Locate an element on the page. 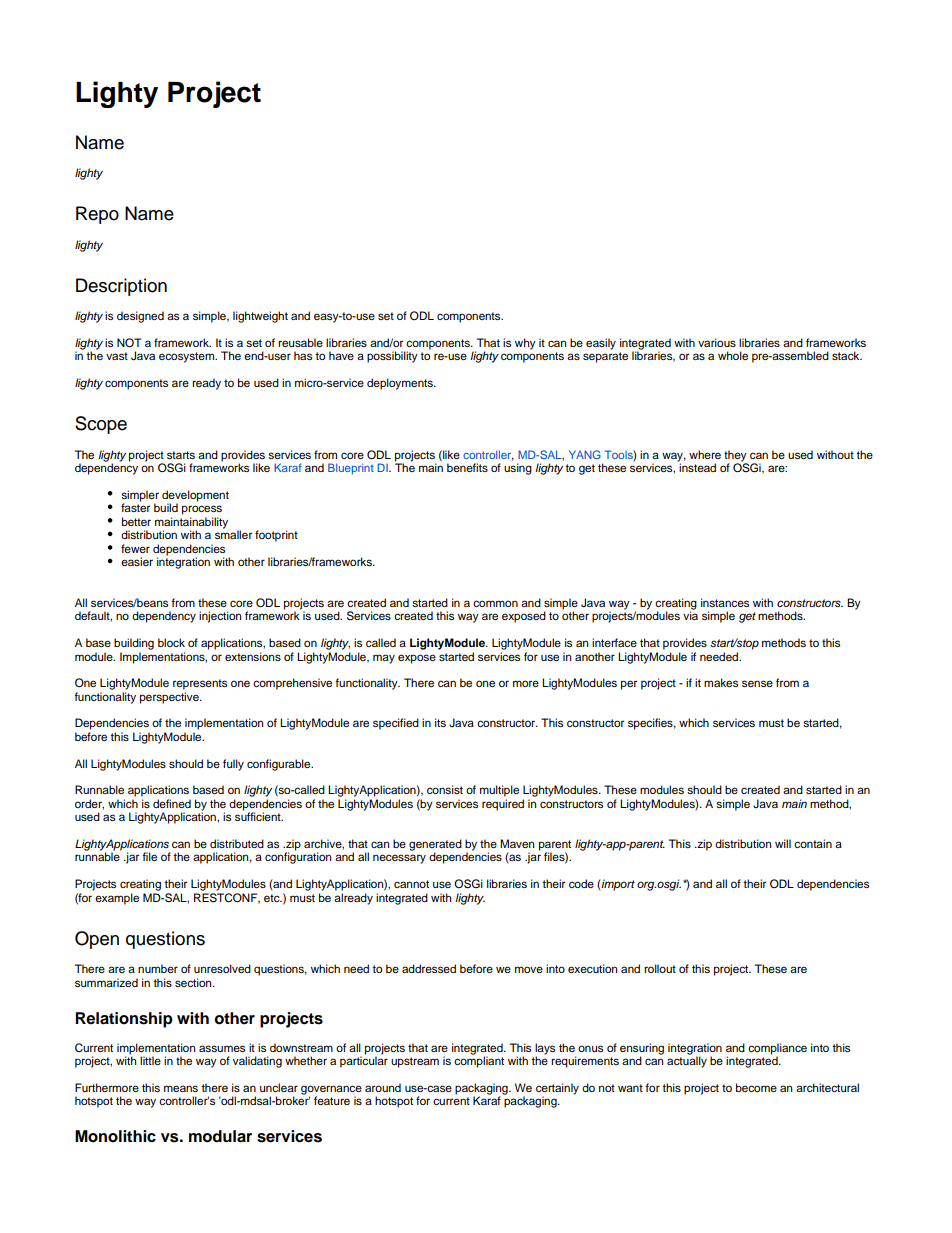 The width and height of the image is (952, 1233). means is located at coordinates (181, 1088).
